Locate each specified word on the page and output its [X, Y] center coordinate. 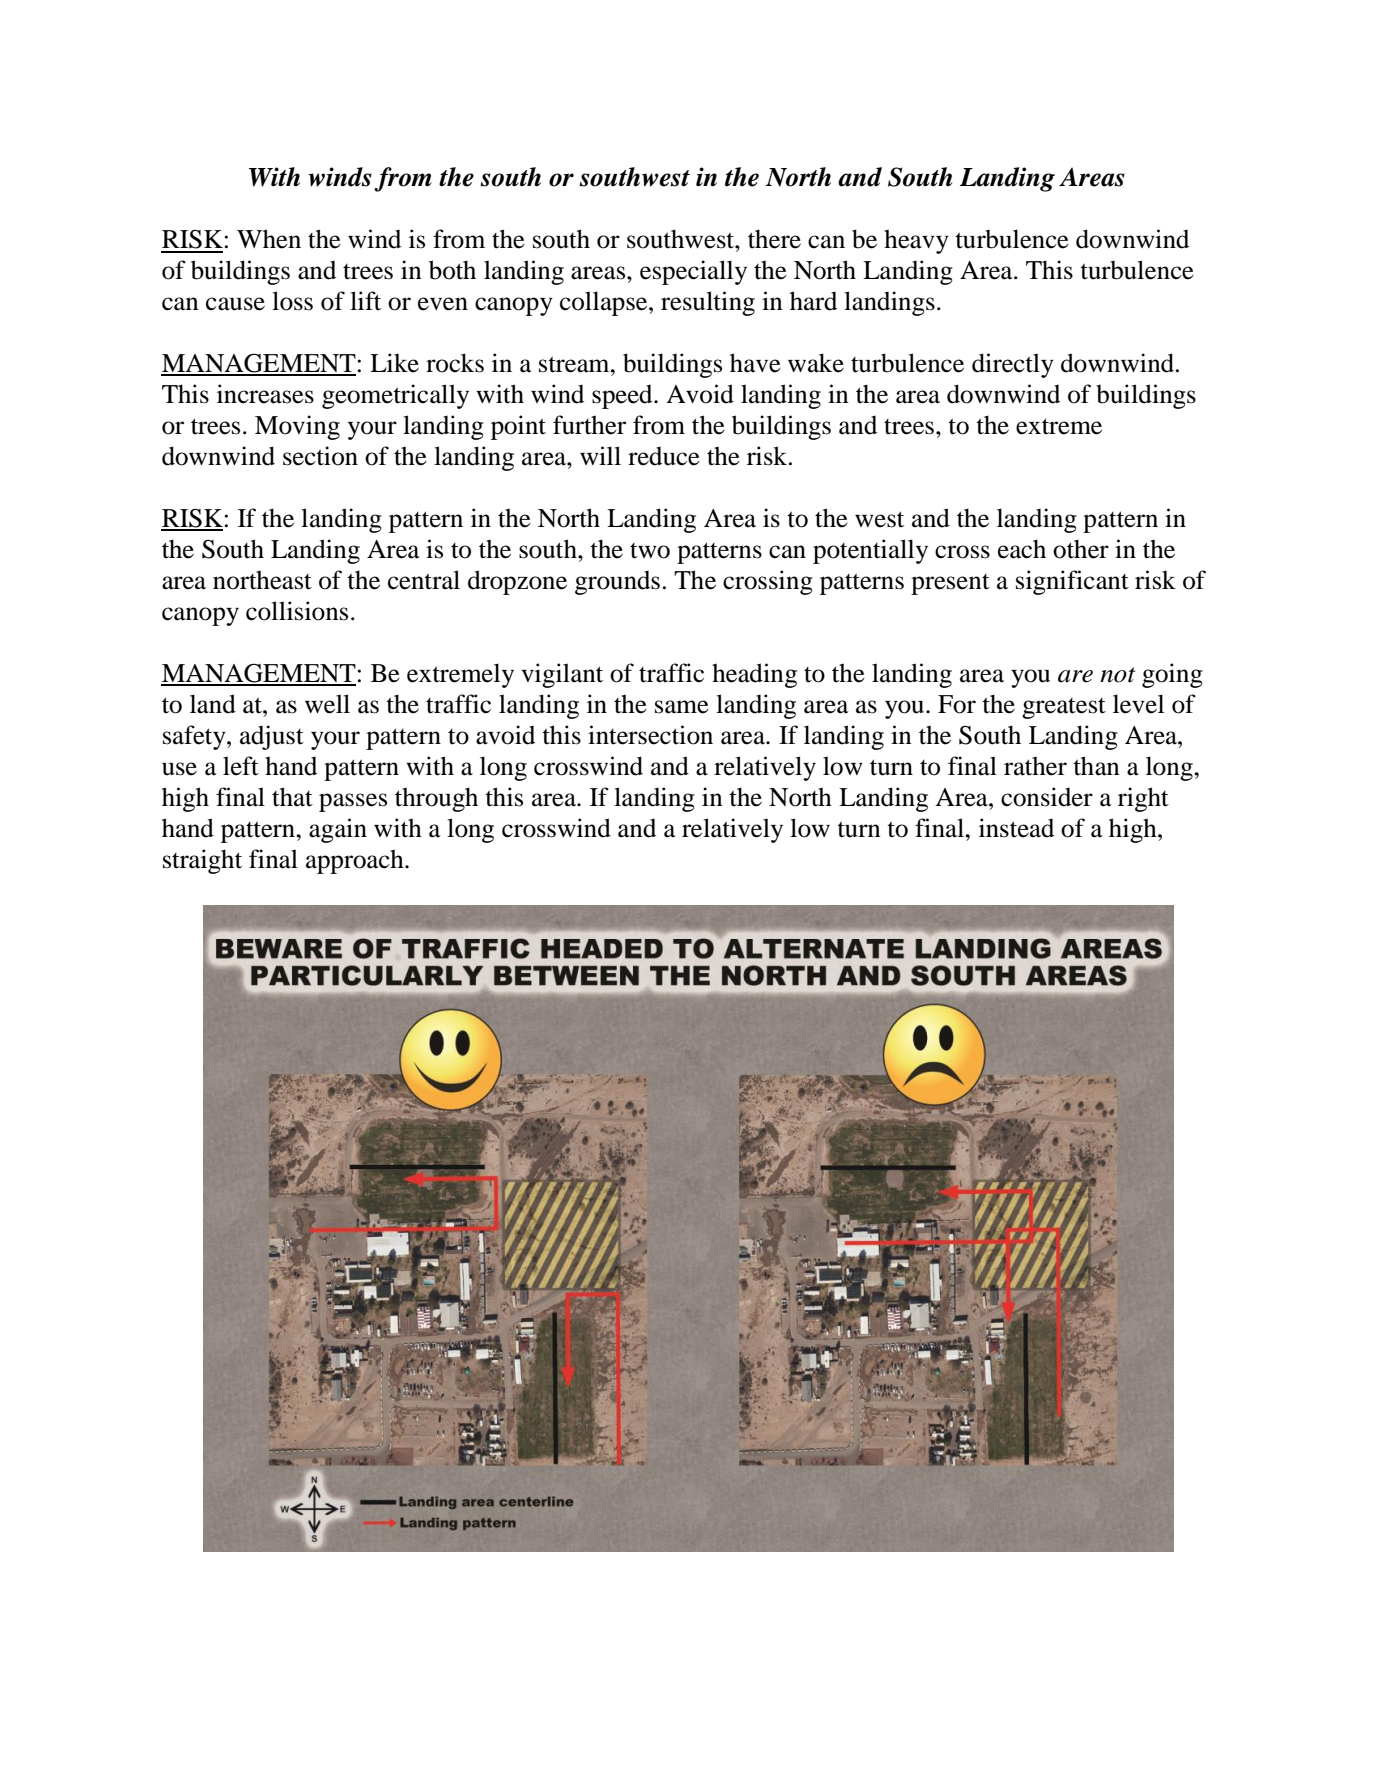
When [269, 239]
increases [265, 394]
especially [693, 272]
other [1081, 549]
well [327, 704]
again [338, 830]
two [650, 551]
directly [1013, 365]
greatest [1064, 708]
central [424, 580]
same [682, 707]
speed [623, 396]
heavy [916, 241]
